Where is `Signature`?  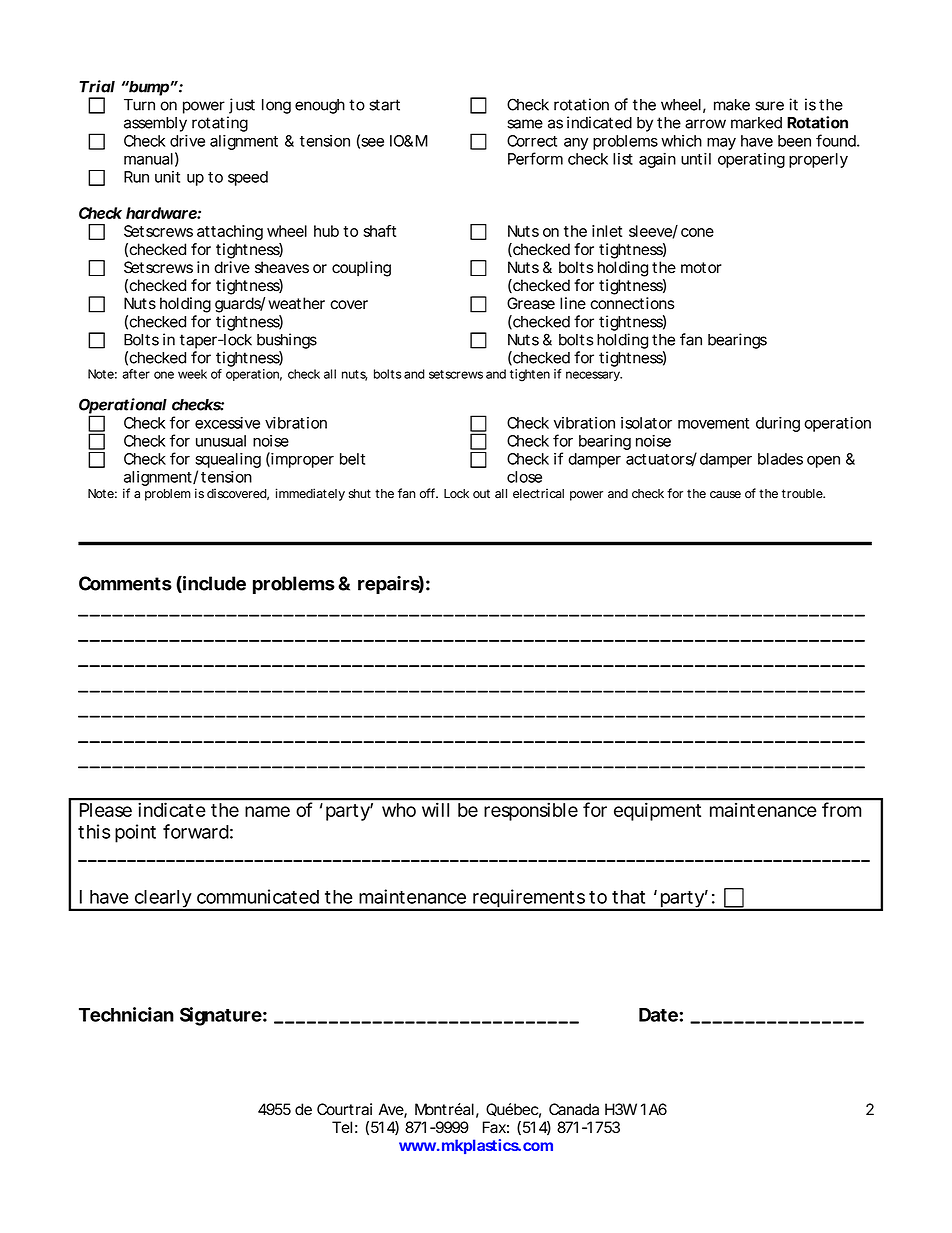
Signature is located at coordinates (221, 1016).
